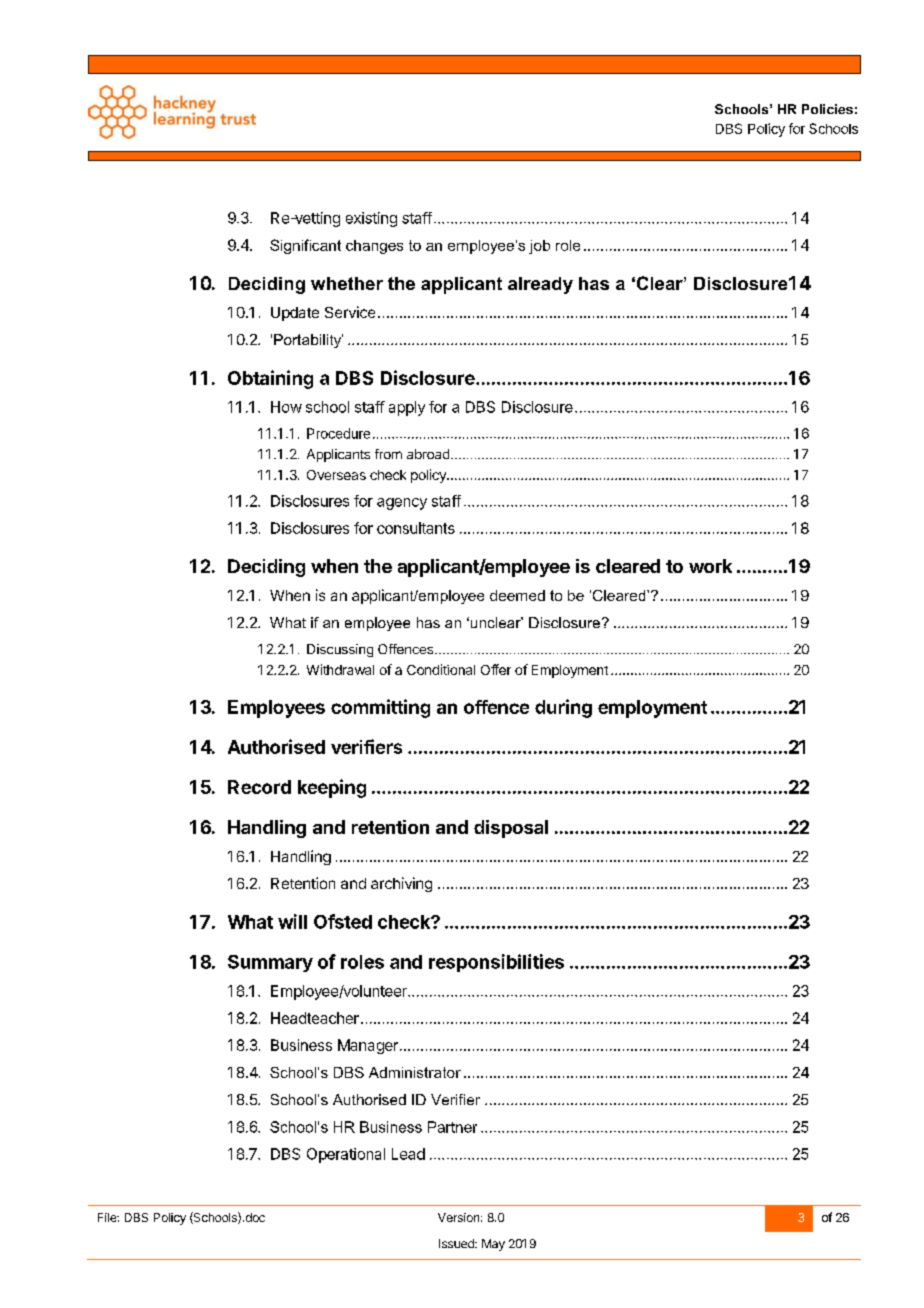  I want to click on existing, so click(371, 219).
